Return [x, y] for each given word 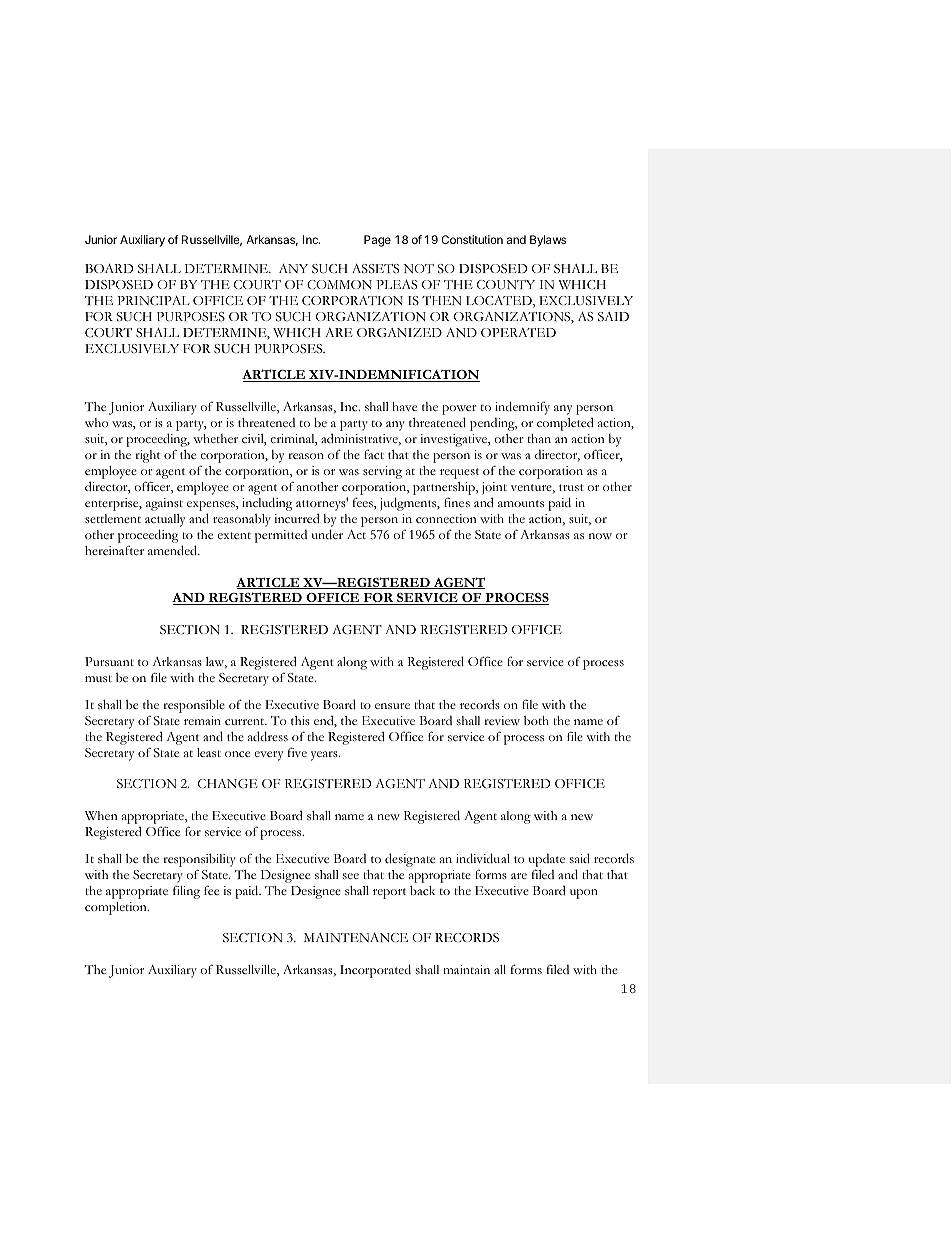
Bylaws [548, 241]
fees [364, 503]
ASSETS [375, 269]
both [536, 720]
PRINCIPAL [153, 300]
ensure [392, 706]
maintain [466, 969]
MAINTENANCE [356, 937]
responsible [194, 706]
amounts [521, 503]
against [164, 504]
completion [117, 908]
